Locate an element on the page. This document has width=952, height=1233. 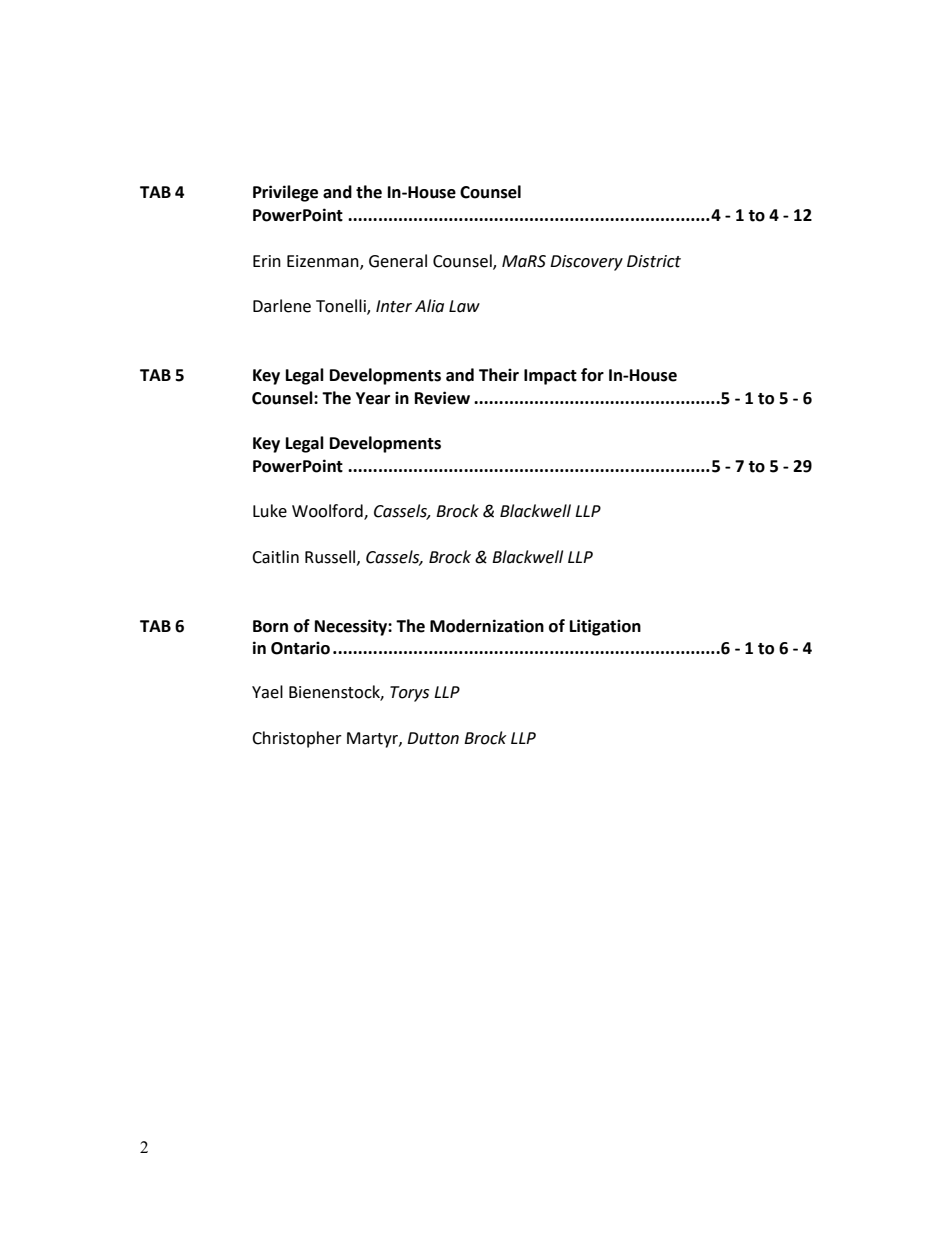
Impact is located at coordinates (550, 377).
